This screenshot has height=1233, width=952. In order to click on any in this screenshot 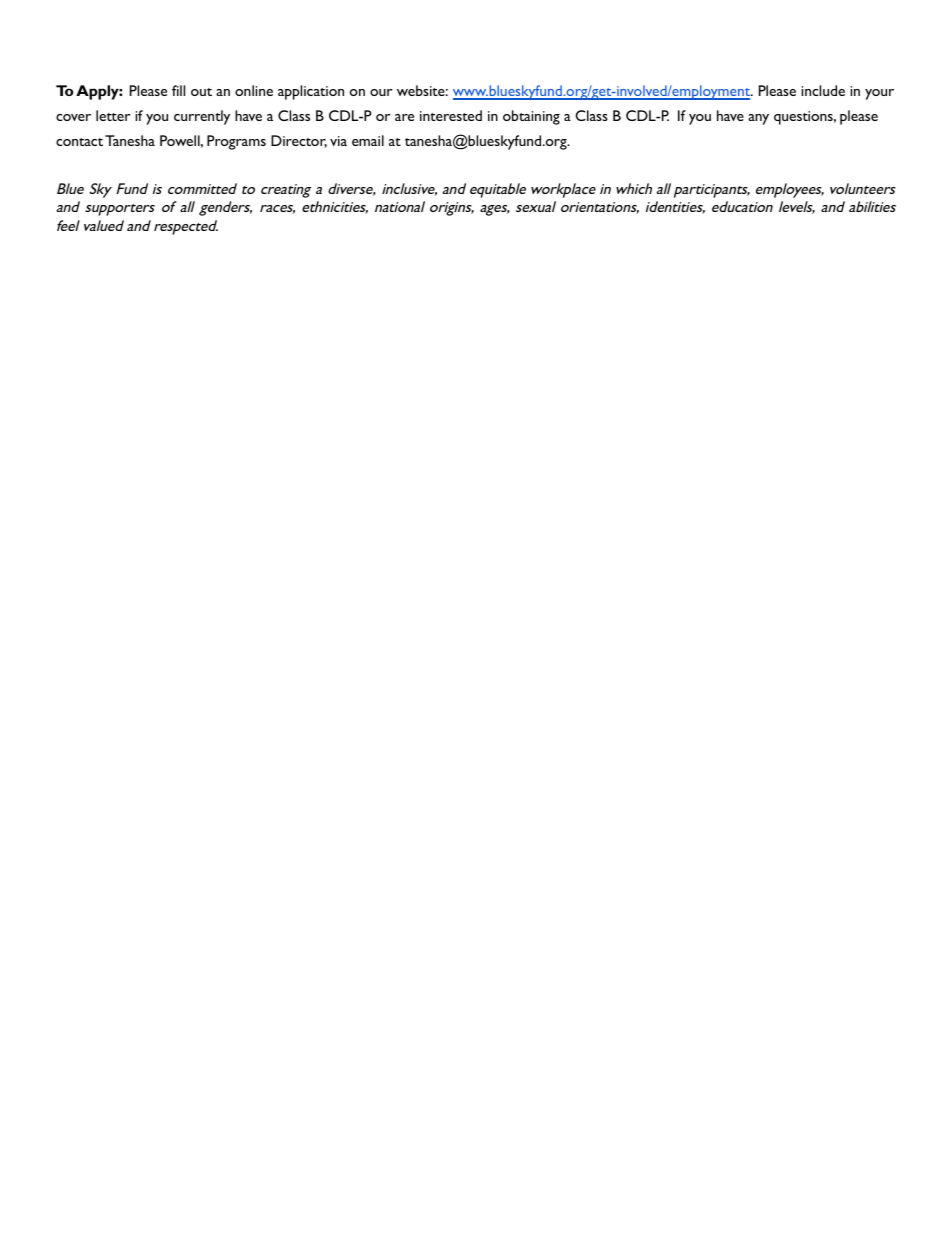, I will do `click(758, 119)`.
